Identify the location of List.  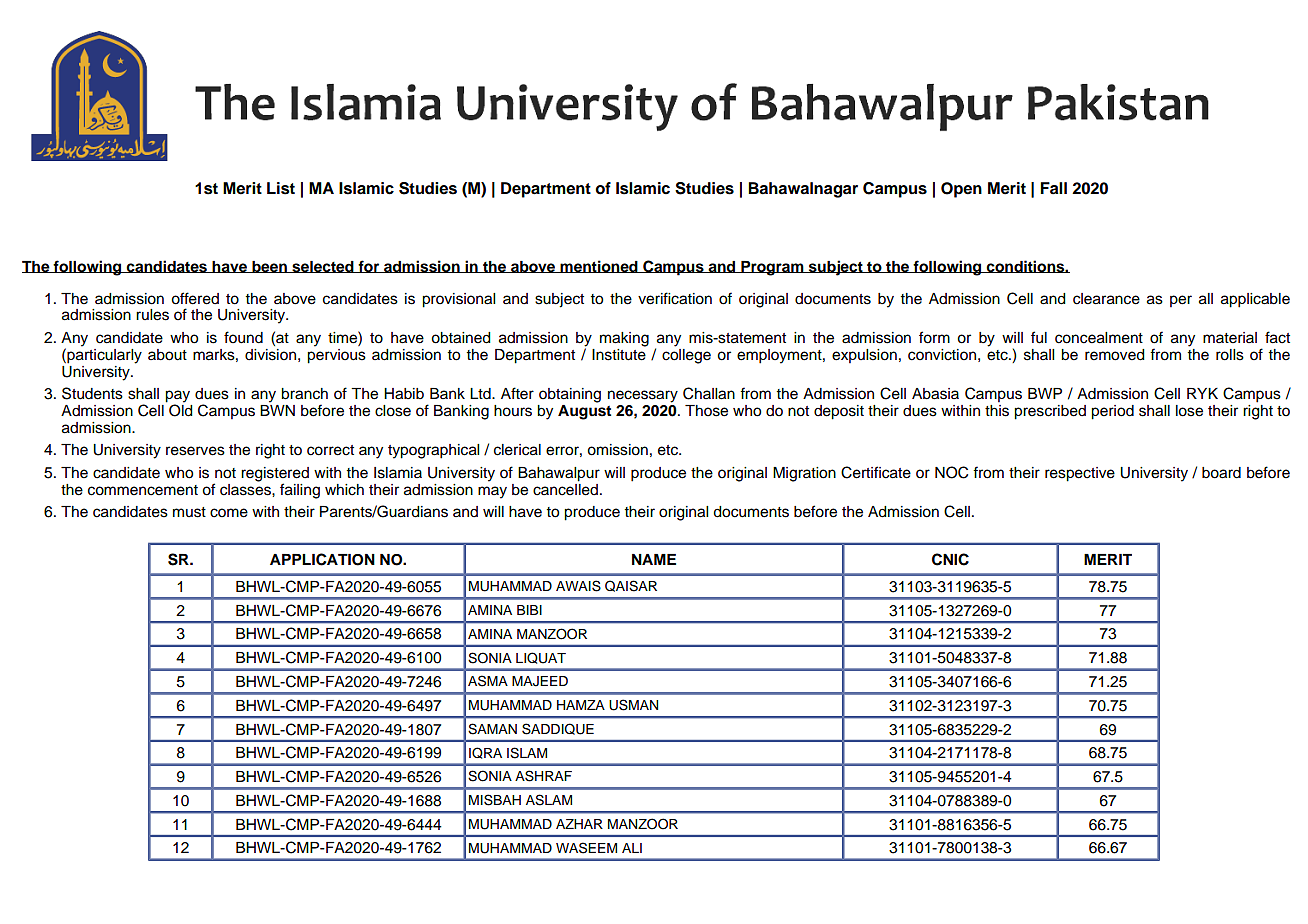
(281, 188).
